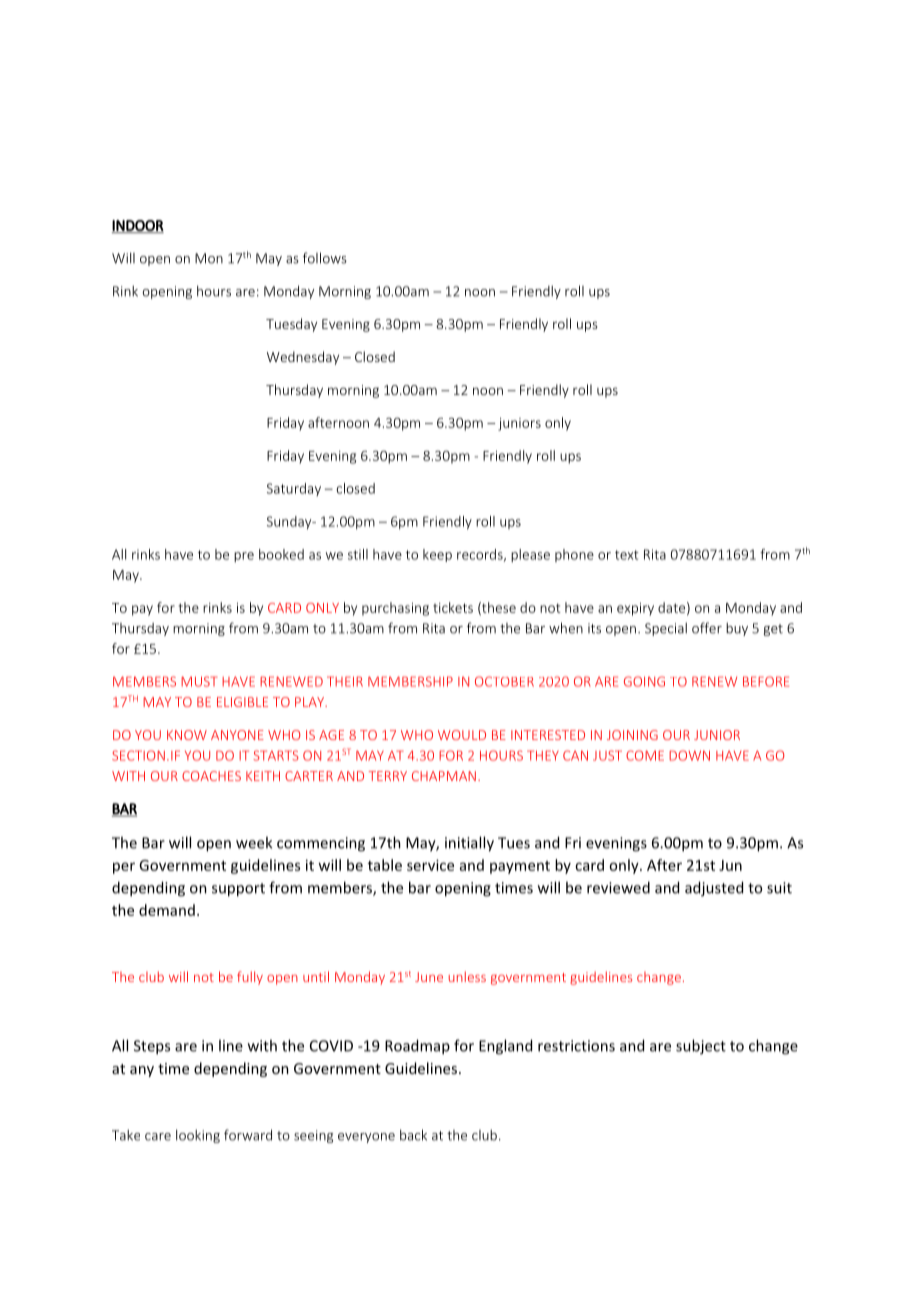 The width and height of the document is (924, 1308). I want to click on OCTOBER, so click(504, 681).
